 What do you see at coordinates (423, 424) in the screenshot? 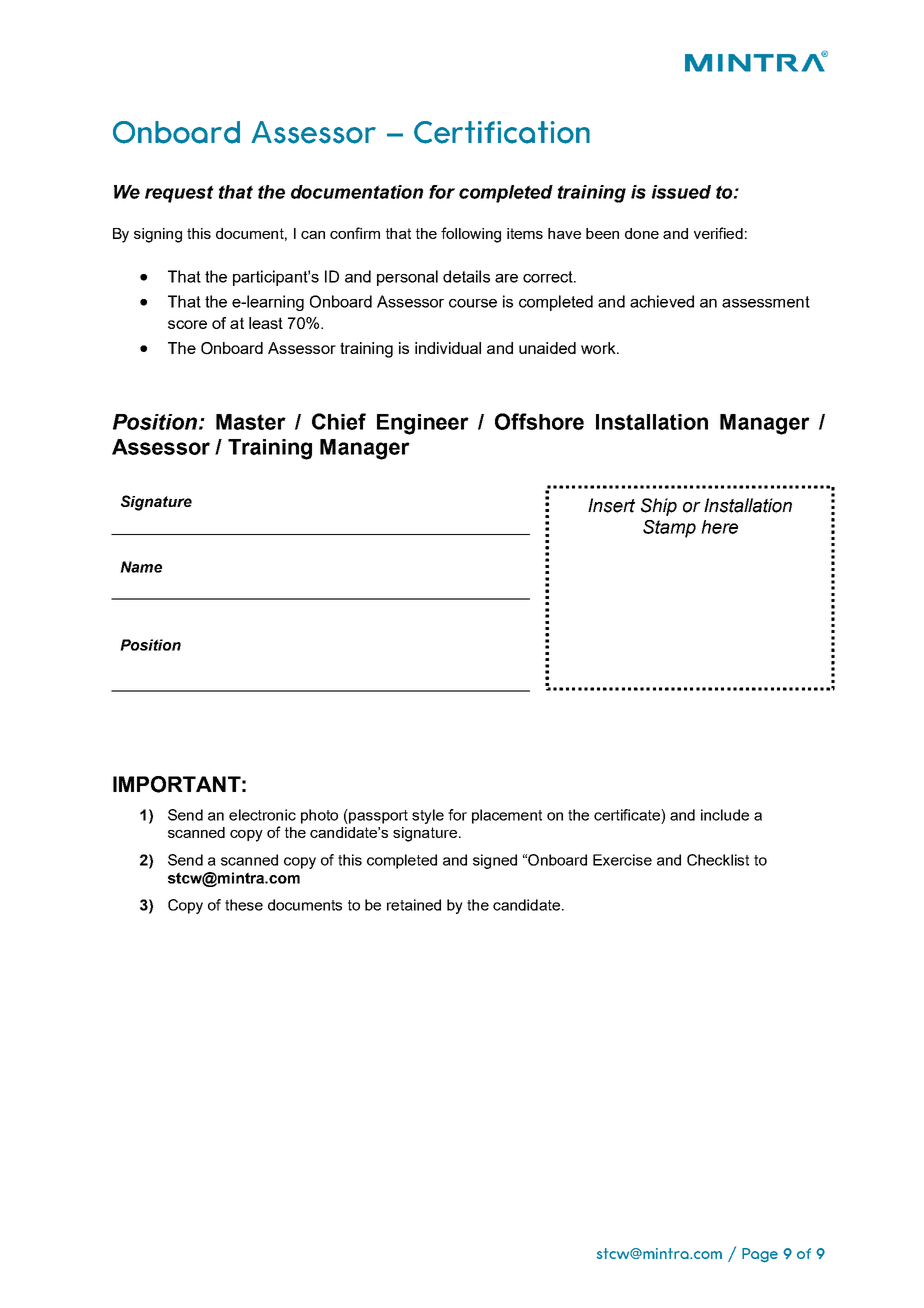
I see `Engineer` at bounding box center [423, 424].
